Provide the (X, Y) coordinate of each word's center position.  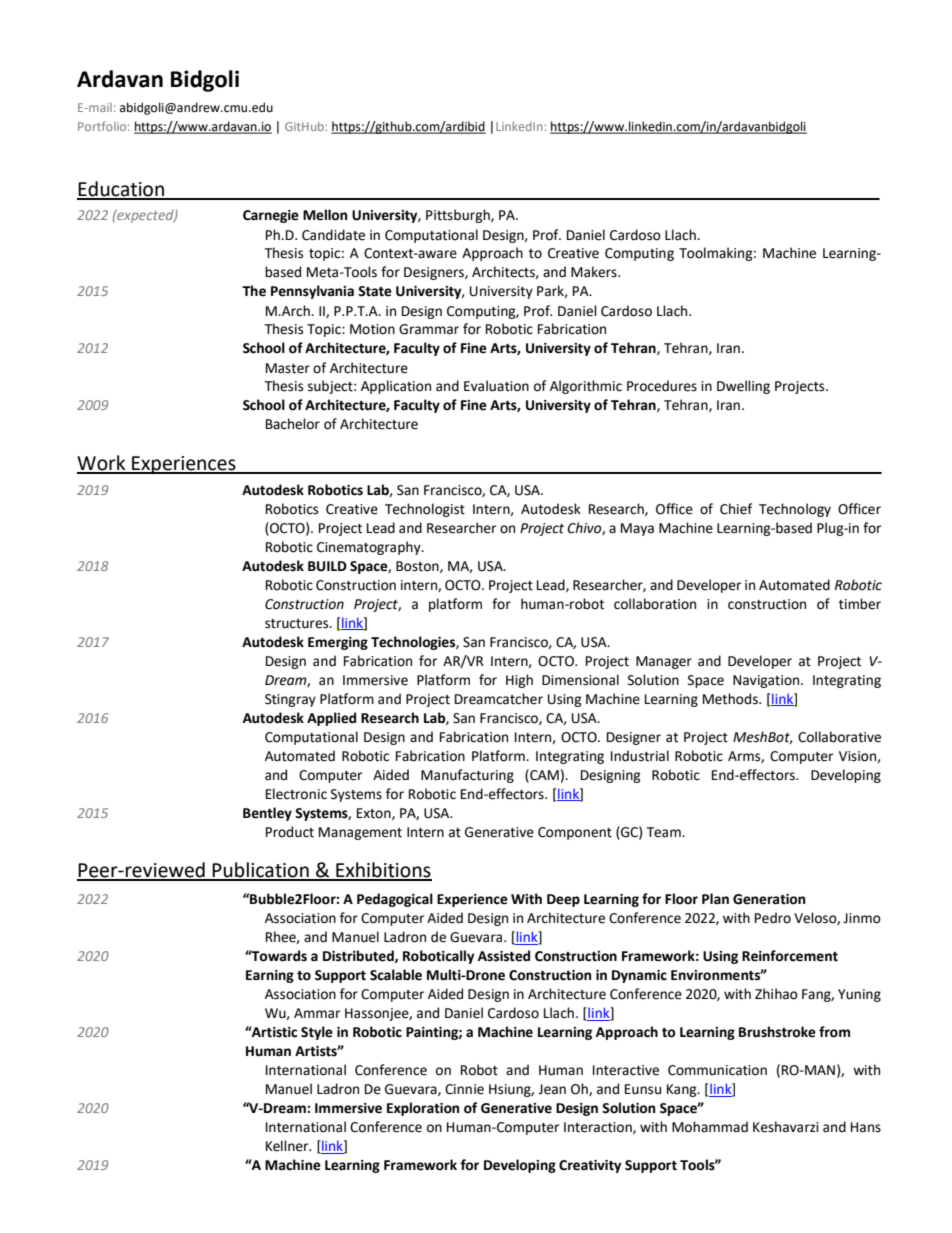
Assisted (504, 956)
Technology (795, 510)
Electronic (296, 794)
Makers (595, 272)
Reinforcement (790, 956)
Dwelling (743, 387)
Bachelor (293, 424)
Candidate (333, 235)
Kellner (288, 1146)
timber (860, 604)
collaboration (655, 604)
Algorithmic (586, 387)
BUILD (327, 566)
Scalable (396, 975)
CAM (543, 775)
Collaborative (839, 737)
